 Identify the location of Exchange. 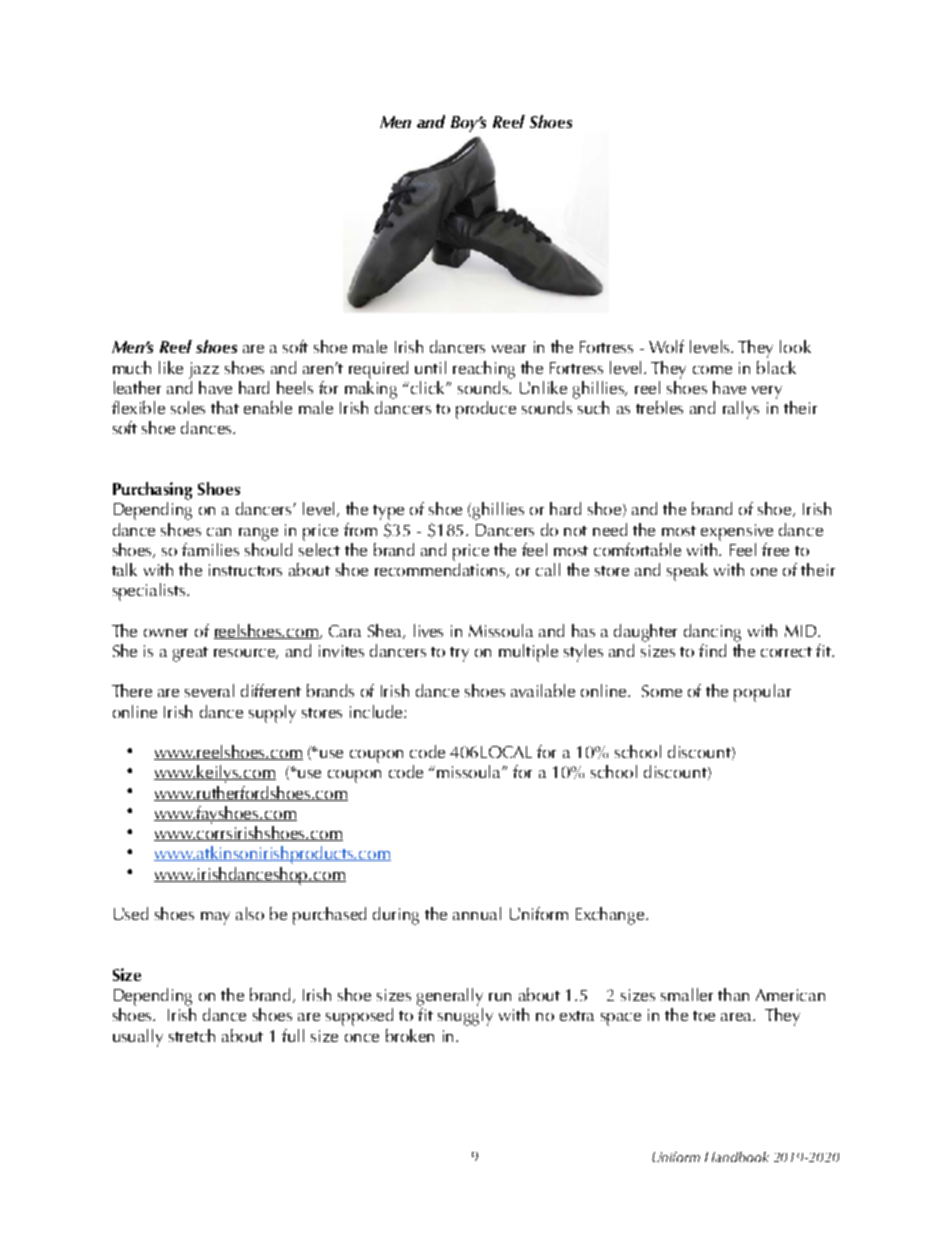
(611, 916).
